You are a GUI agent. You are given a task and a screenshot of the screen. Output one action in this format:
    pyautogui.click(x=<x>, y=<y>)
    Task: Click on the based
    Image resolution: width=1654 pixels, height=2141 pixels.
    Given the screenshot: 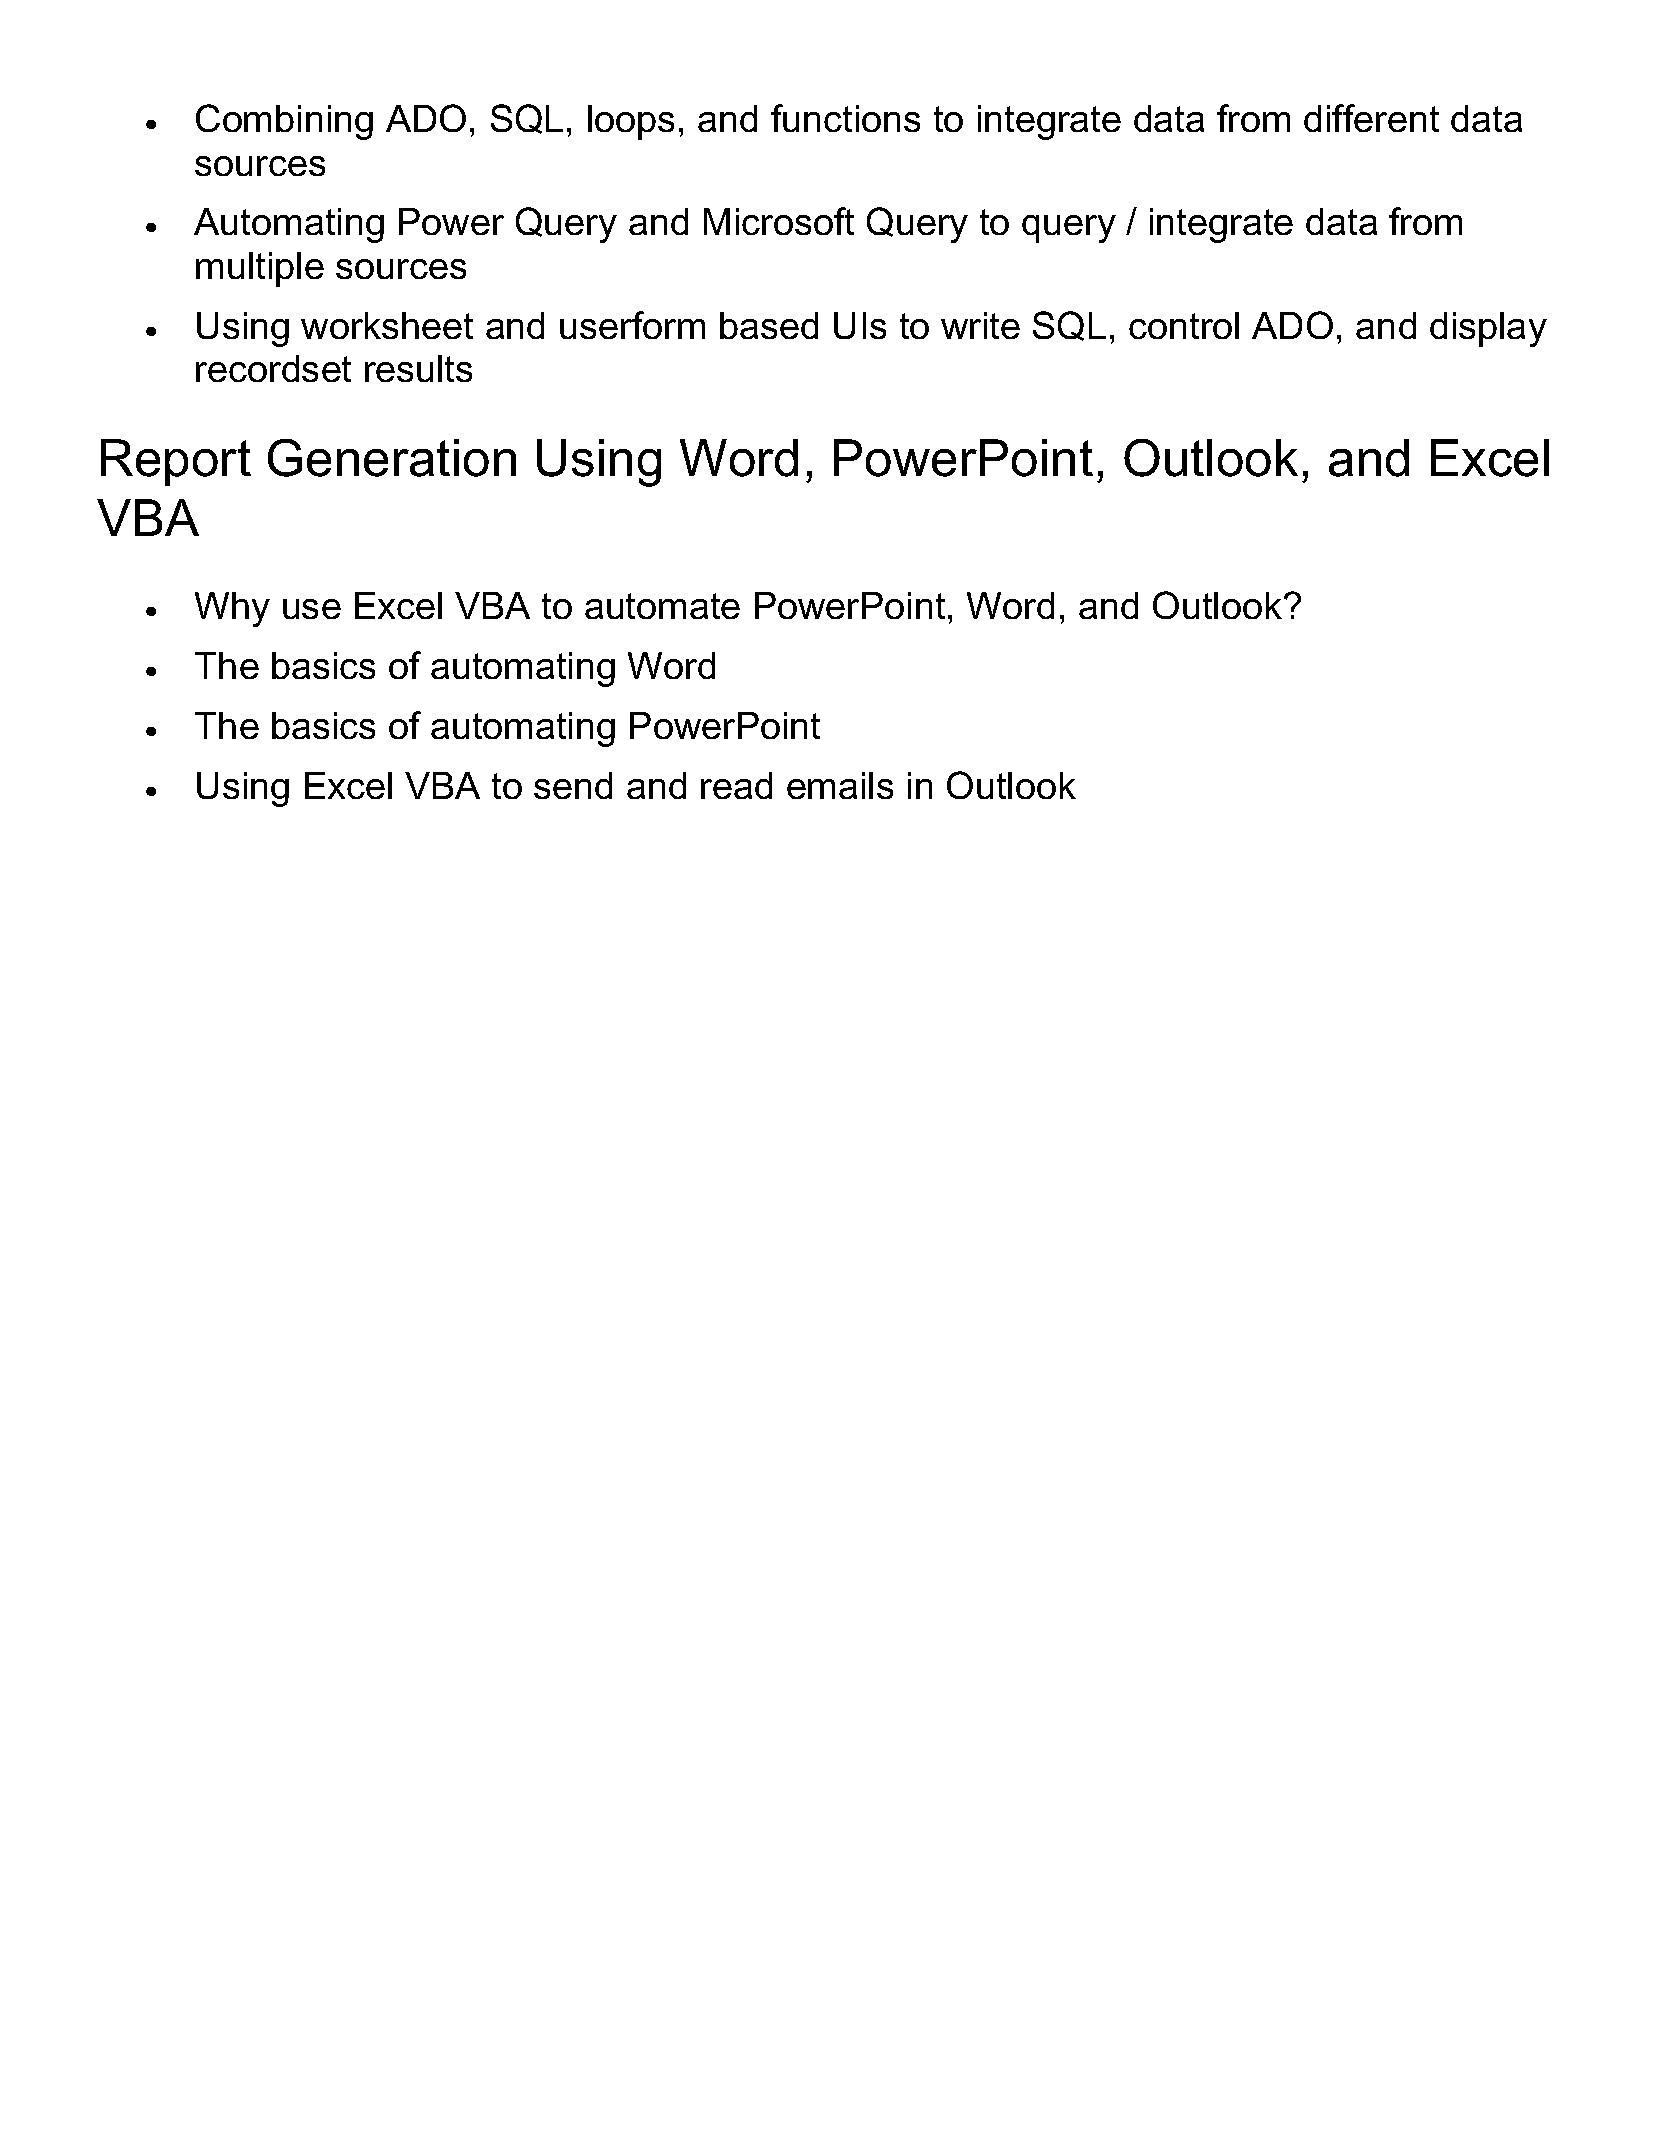 What is the action you would take?
    pyautogui.click(x=769, y=325)
